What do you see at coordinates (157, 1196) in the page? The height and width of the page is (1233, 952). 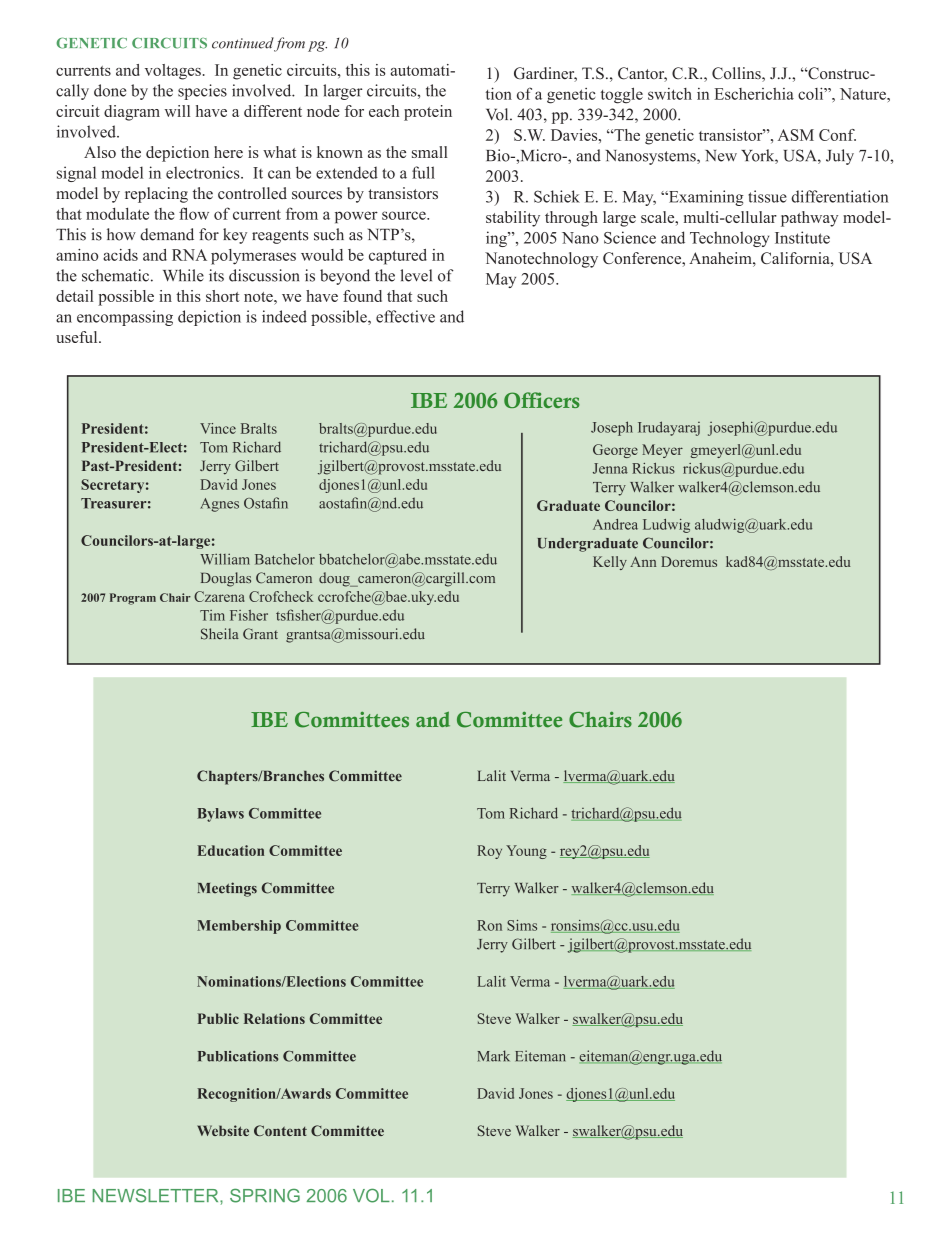 I see `NEWSLETTER` at bounding box center [157, 1196].
